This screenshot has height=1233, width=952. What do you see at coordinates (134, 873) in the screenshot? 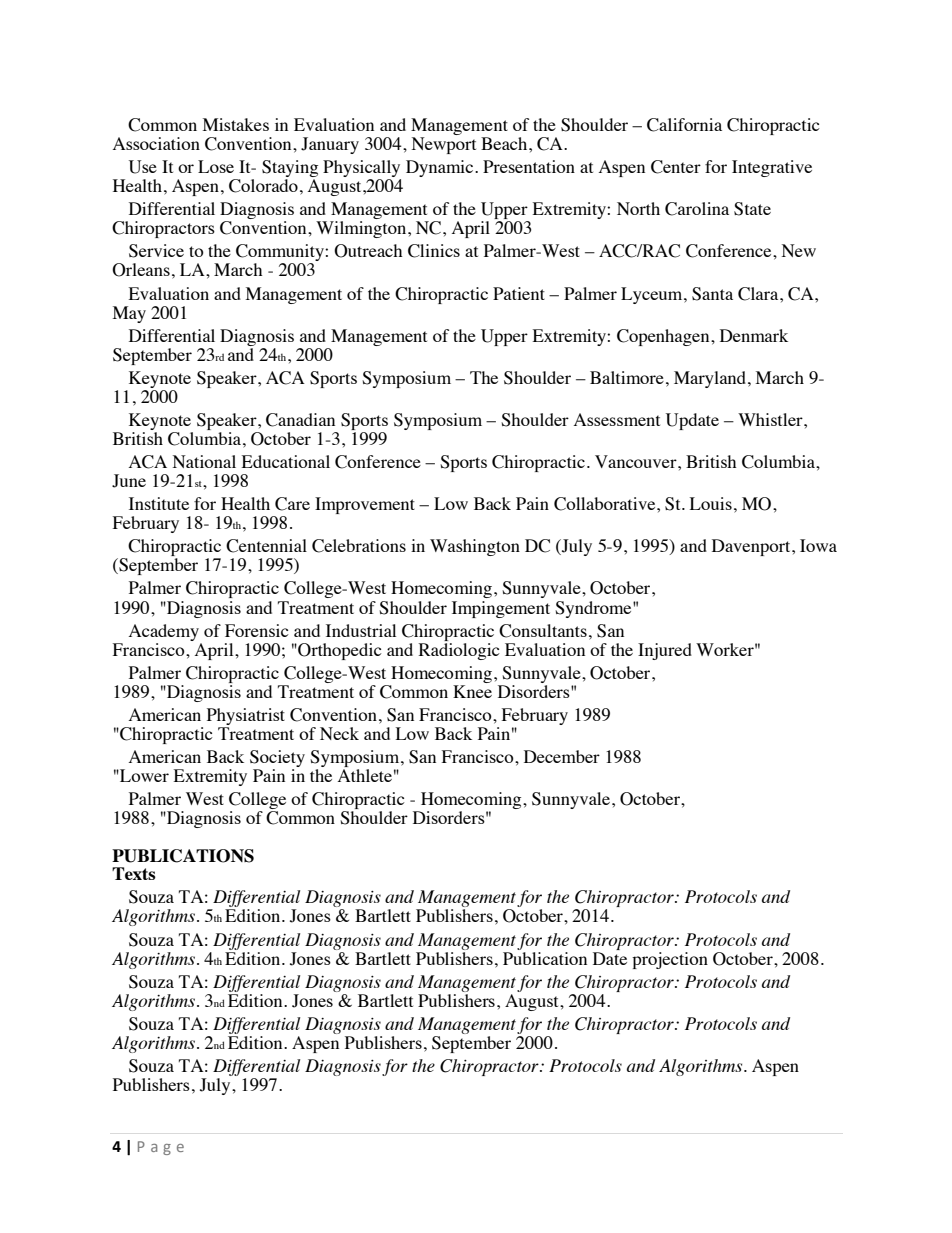
I see `Texts` at bounding box center [134, 873].
